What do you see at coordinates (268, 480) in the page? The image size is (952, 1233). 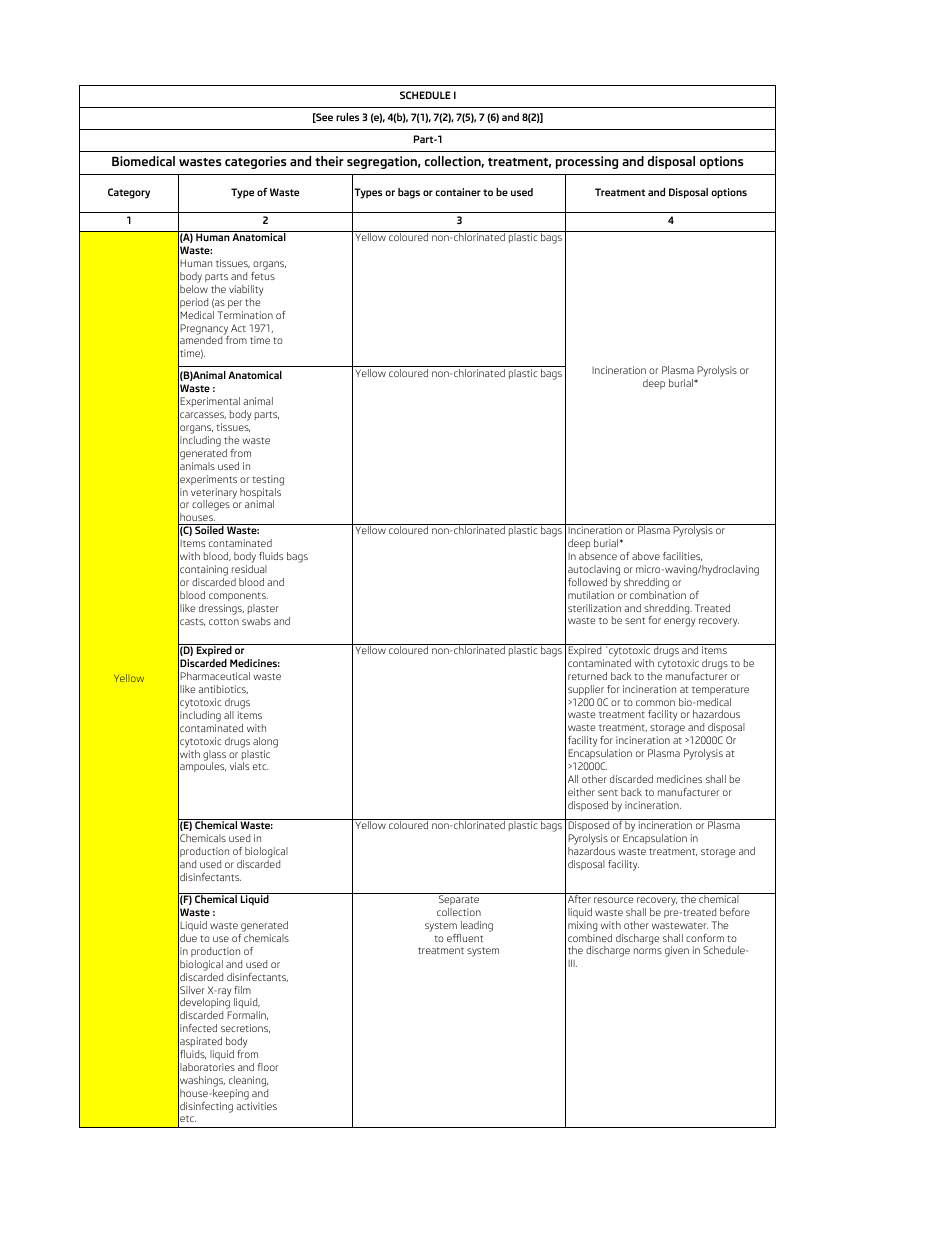 I see `testing` at bounding box center [268, 480].
